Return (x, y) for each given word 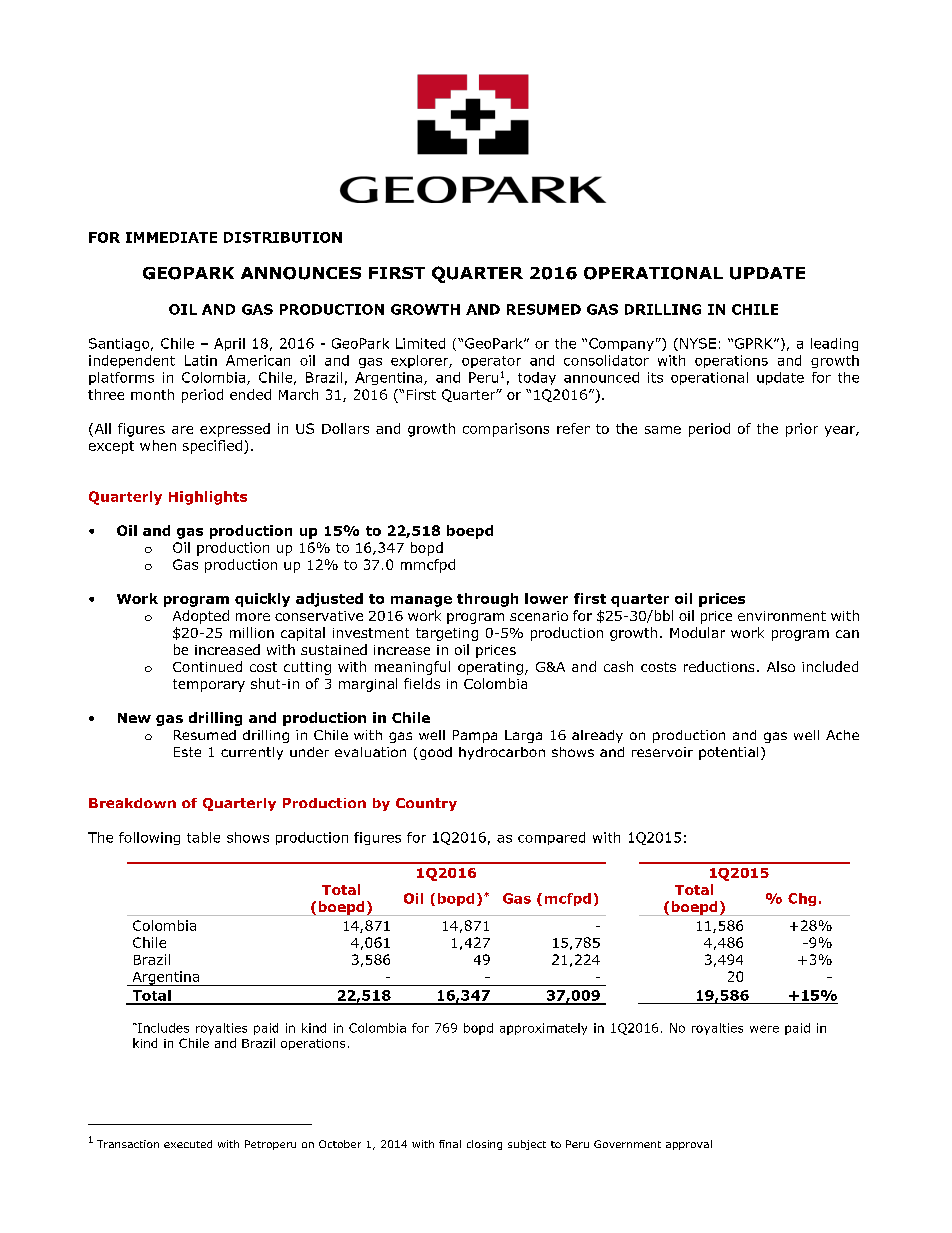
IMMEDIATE (171, 237)
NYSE (698, 343)
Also (781, 666)
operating (490, 668)
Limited (420, 343)
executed (188, 1144)
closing (484, 1145)
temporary (209, 685)
